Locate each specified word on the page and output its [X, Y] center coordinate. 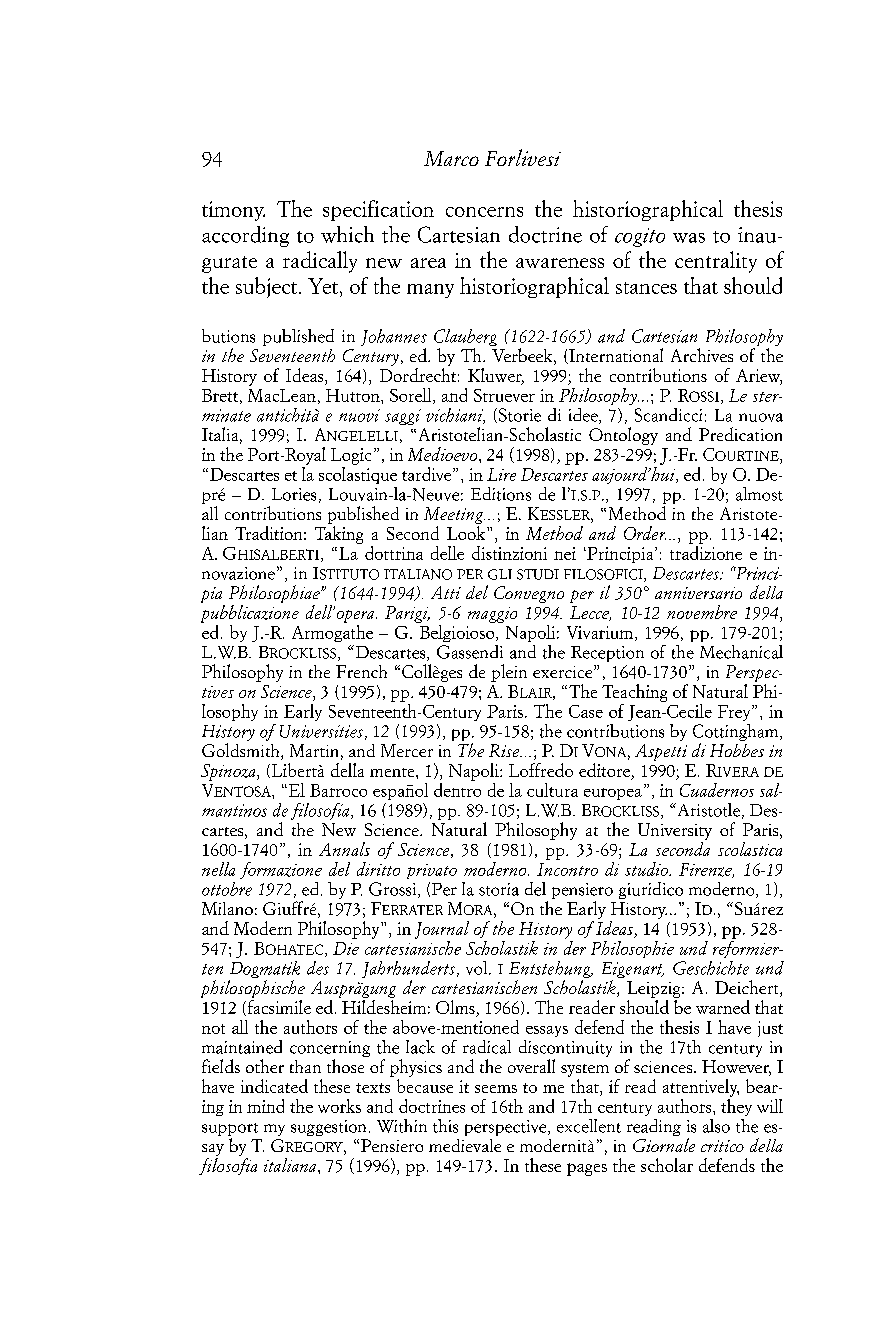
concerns [484, 212]
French [361, 671]
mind [265, 1106]
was [689, 238]
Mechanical [741, 652]
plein [509, 673]
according [245, 236]
